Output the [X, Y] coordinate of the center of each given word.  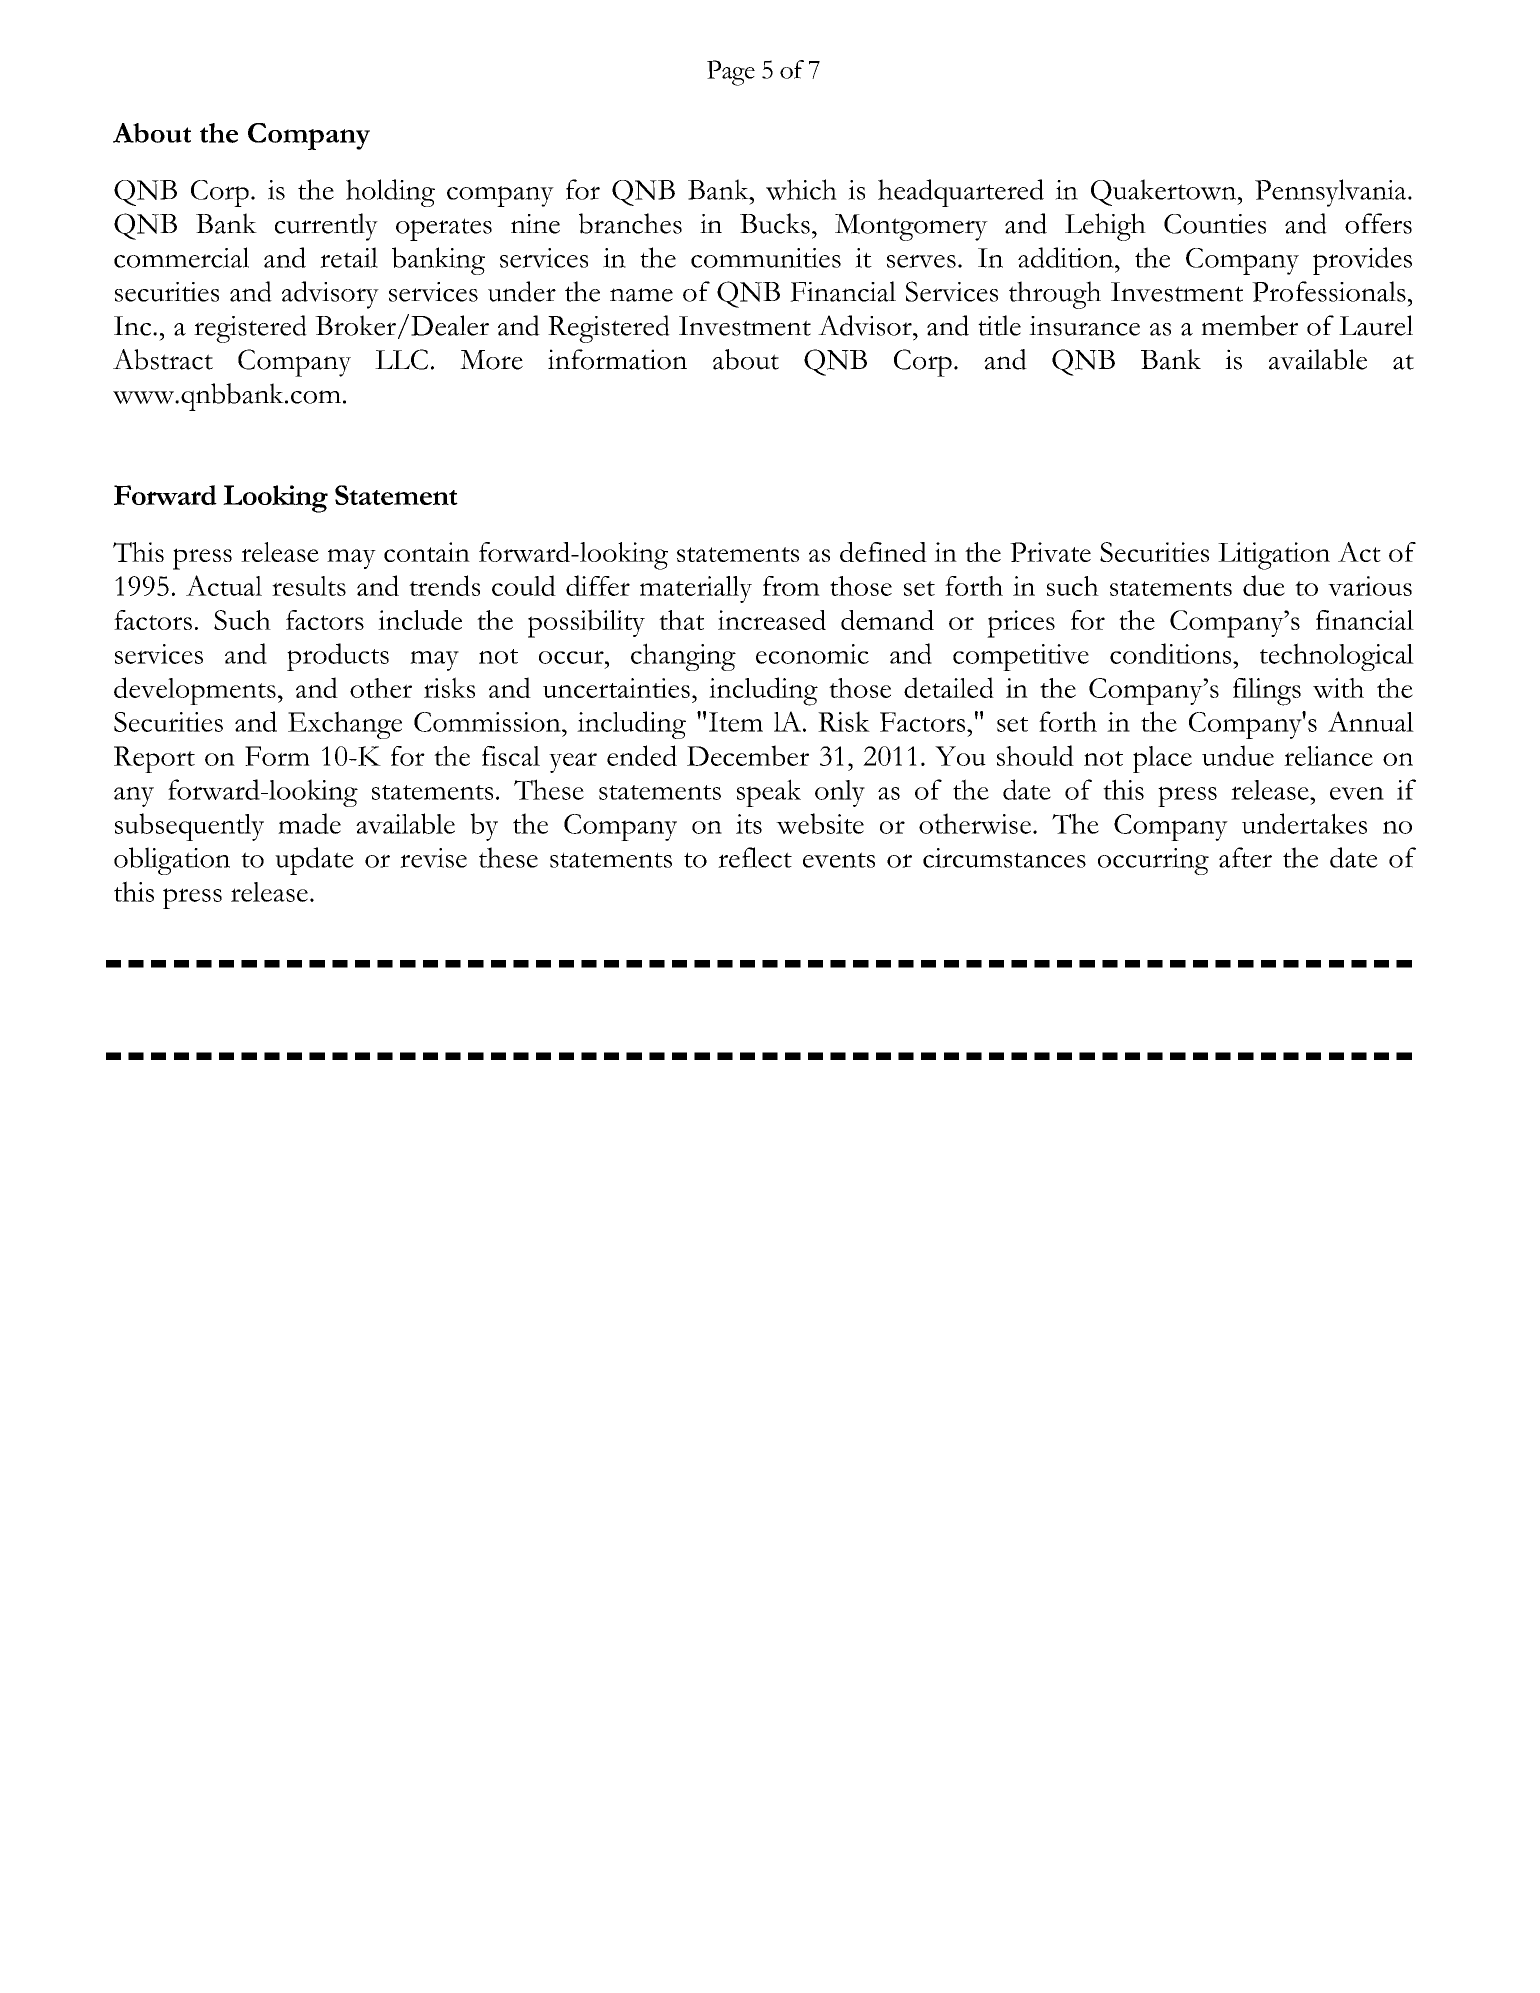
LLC [401, 359]
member [1249, 325]
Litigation [1274, 556]
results [309, 586]
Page [731, 73]
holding [390, 193]
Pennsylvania [1332, 193]
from [791, 586]
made [309, 823]
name [641, 295]
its [749, 824]
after [1245, 857]
